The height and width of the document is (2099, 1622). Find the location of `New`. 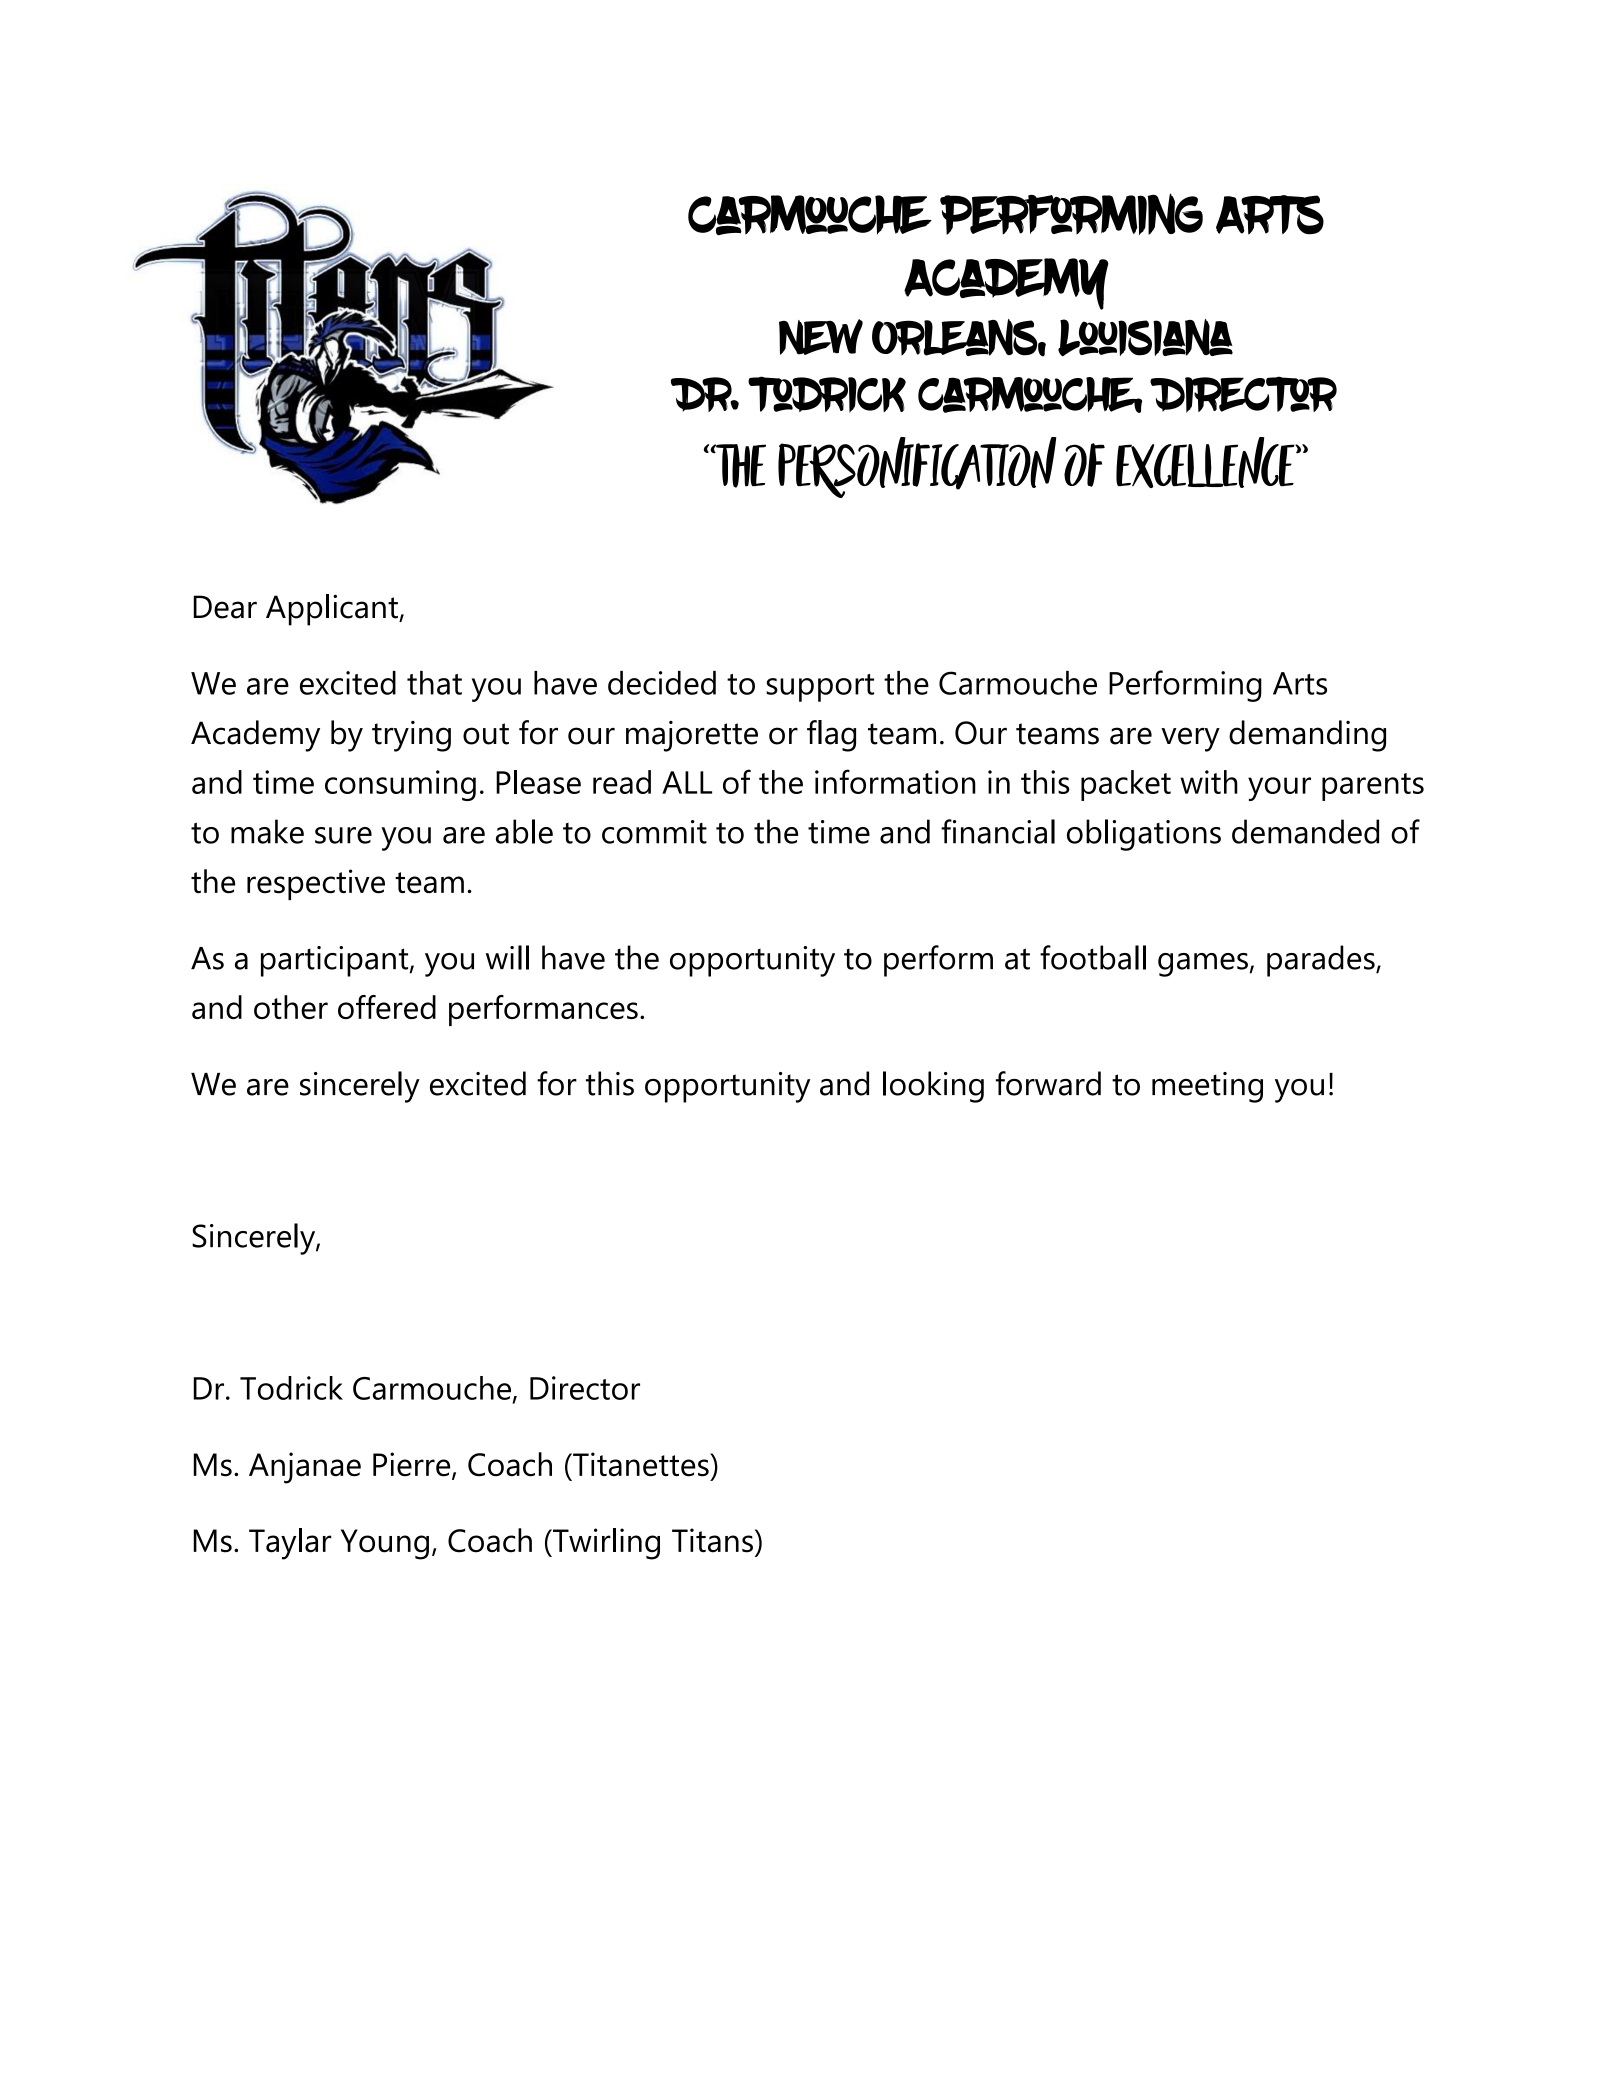

New is located at coordinates (821, 337).
